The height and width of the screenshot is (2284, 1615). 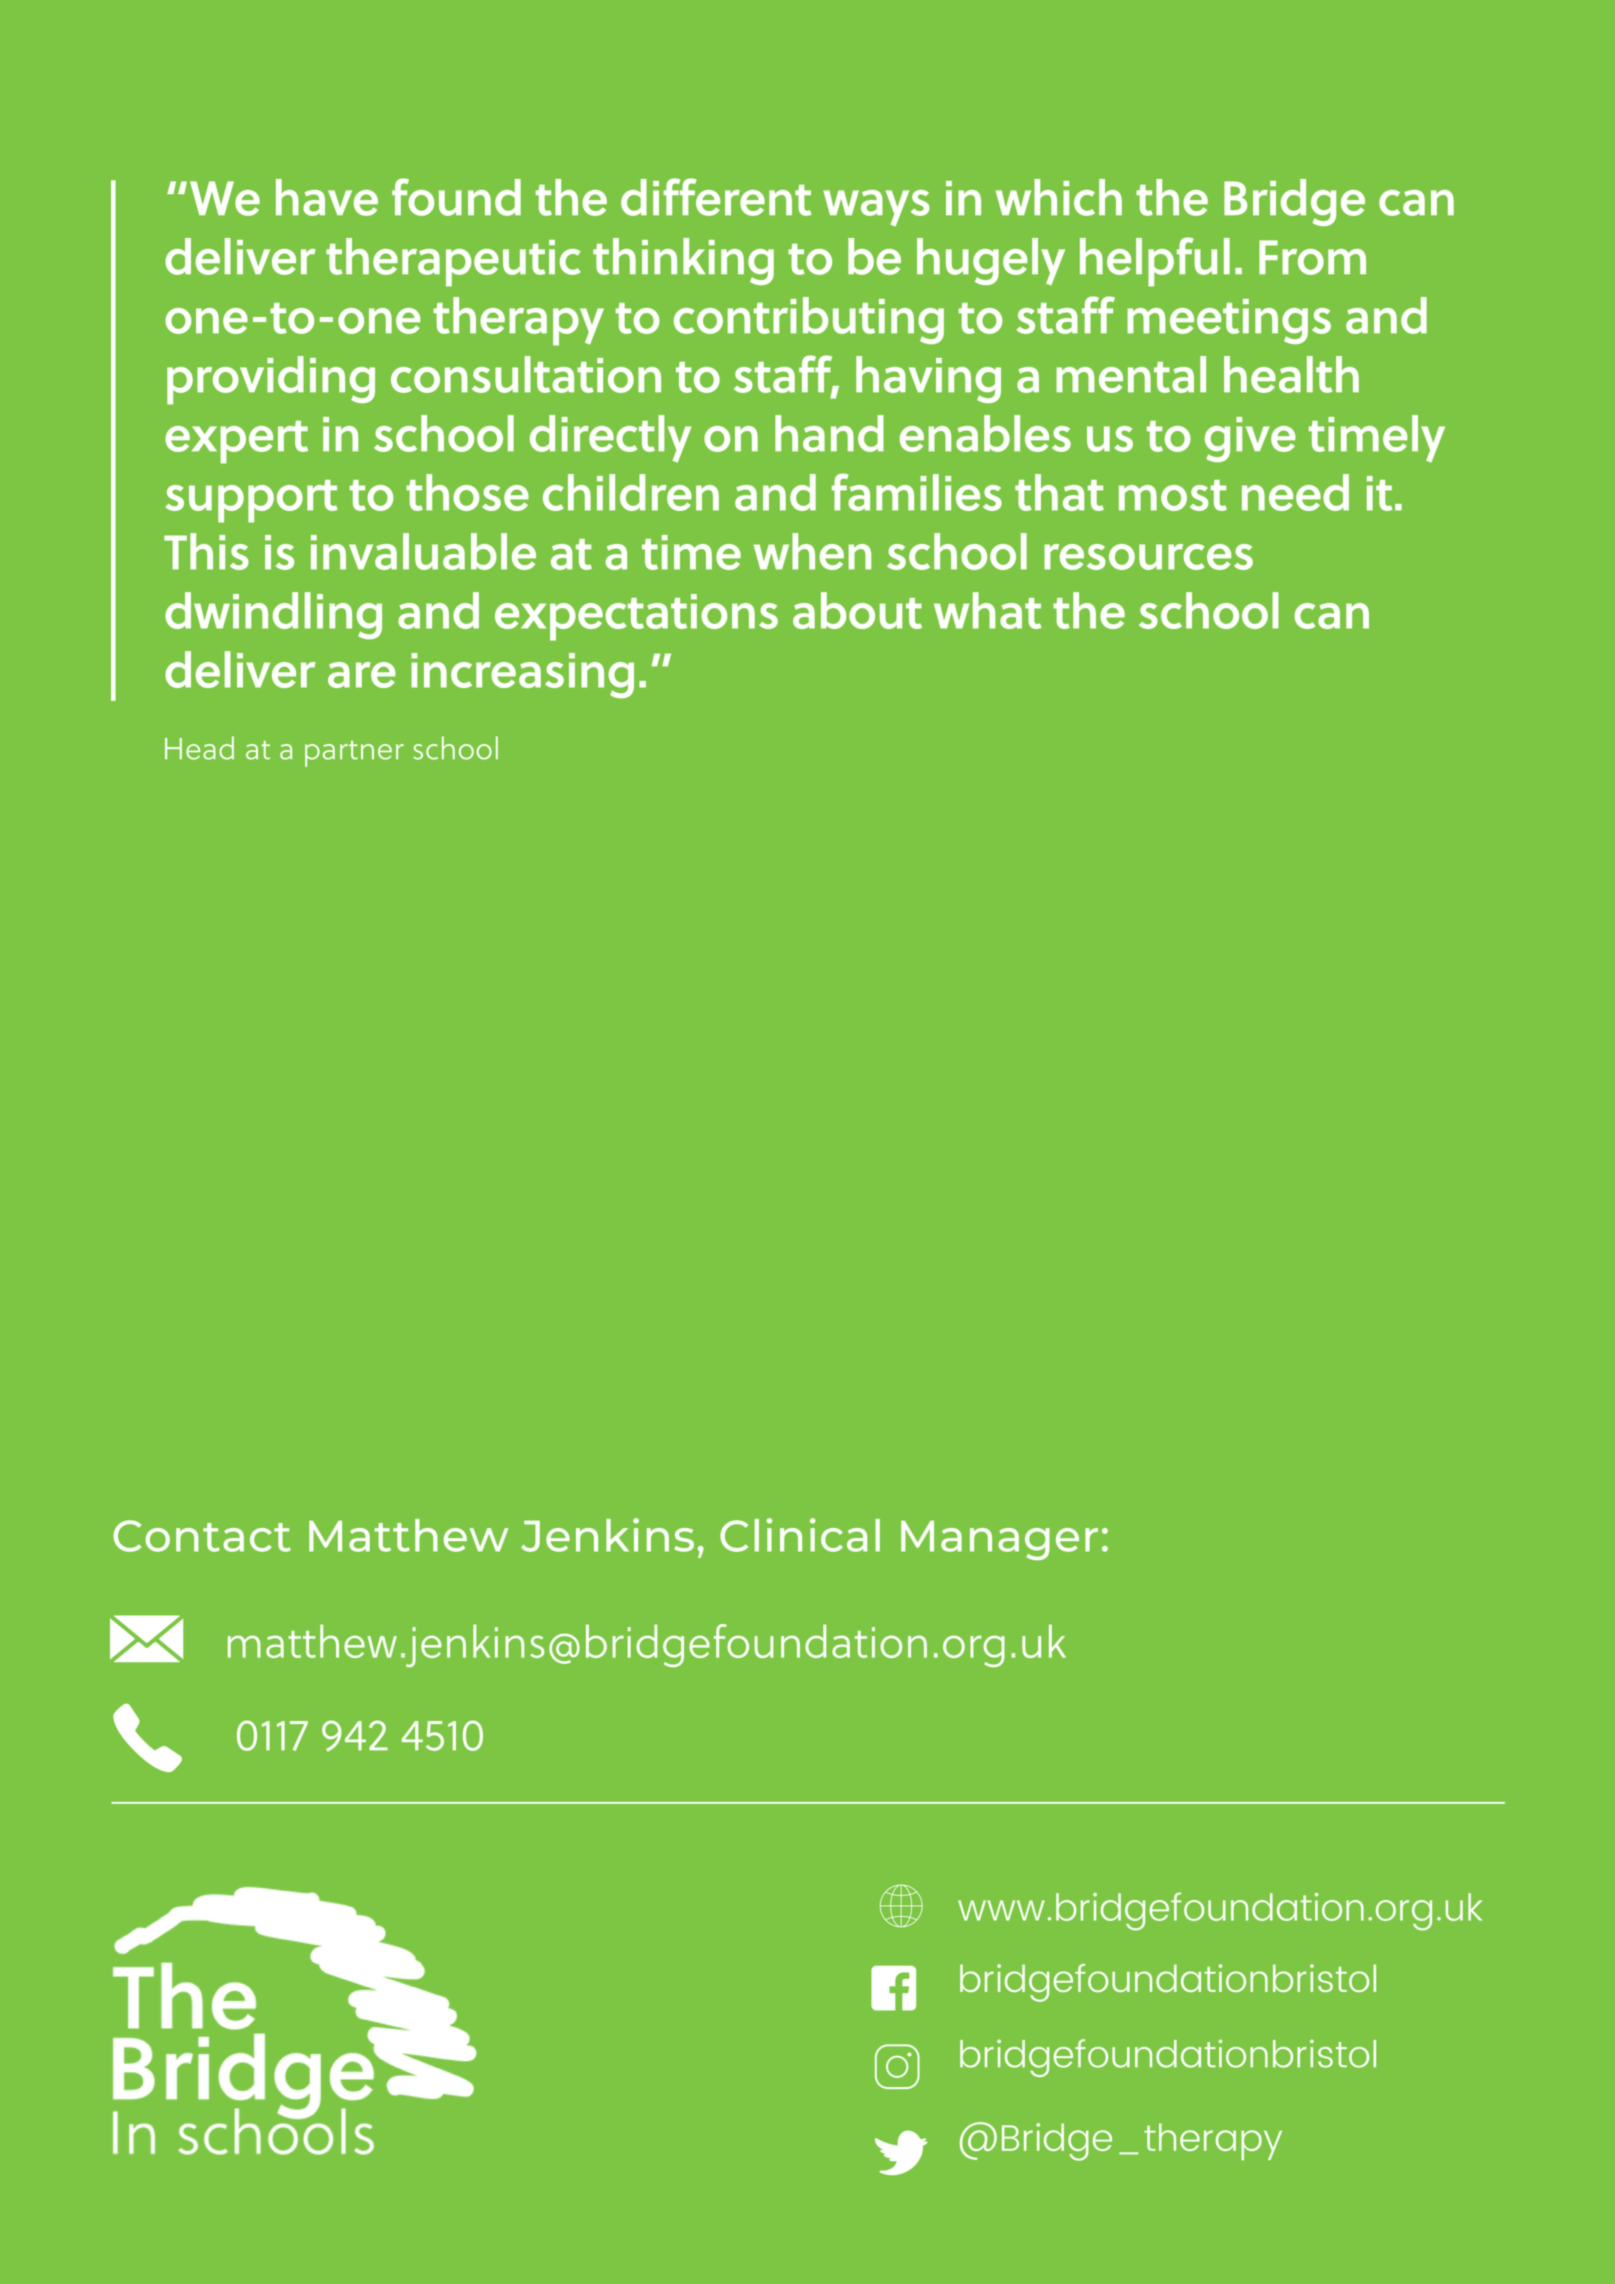 I want to click on helpful, so click(x=1155, y=262).
